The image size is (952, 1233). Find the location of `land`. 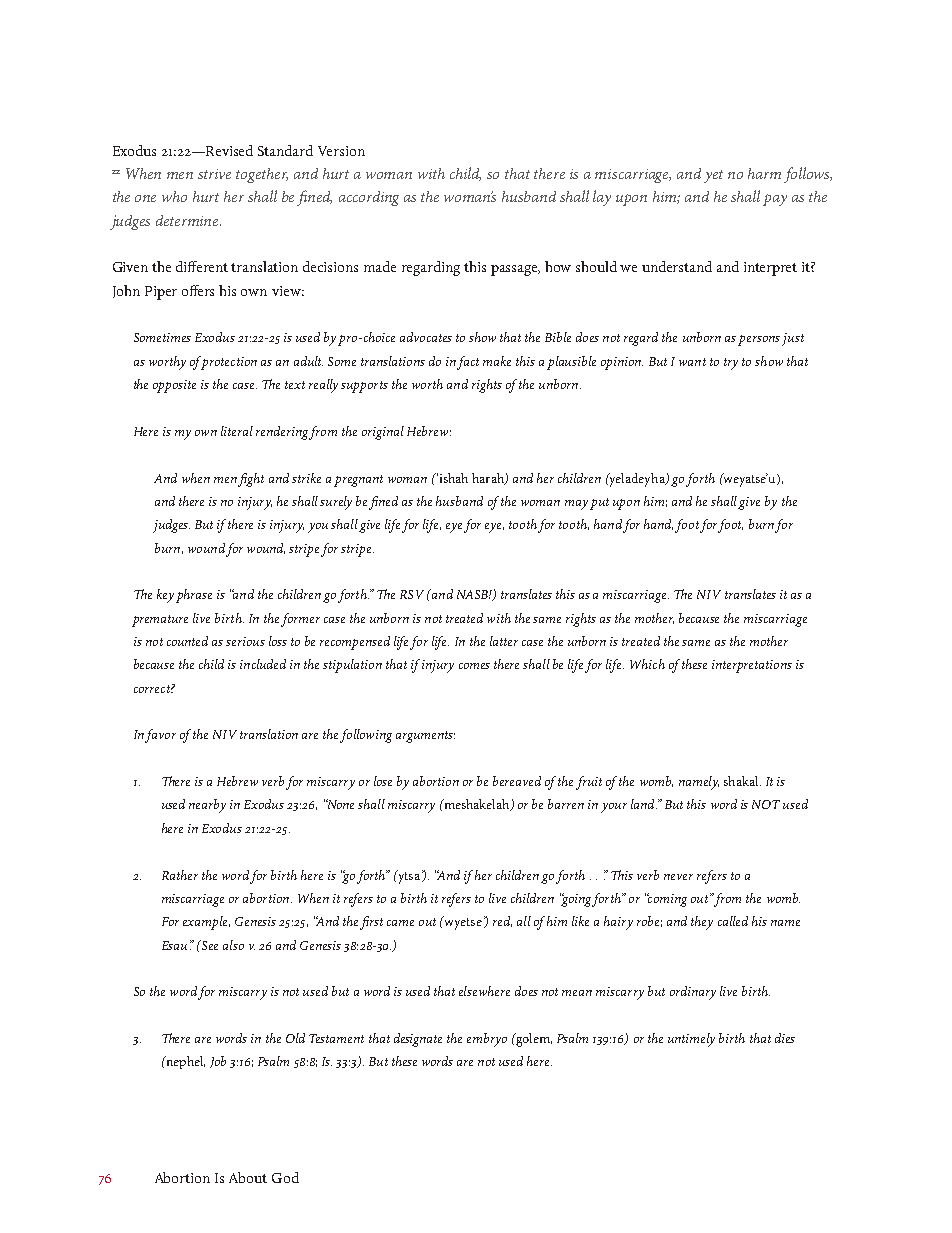

land is located at coordinates (644, 804).
